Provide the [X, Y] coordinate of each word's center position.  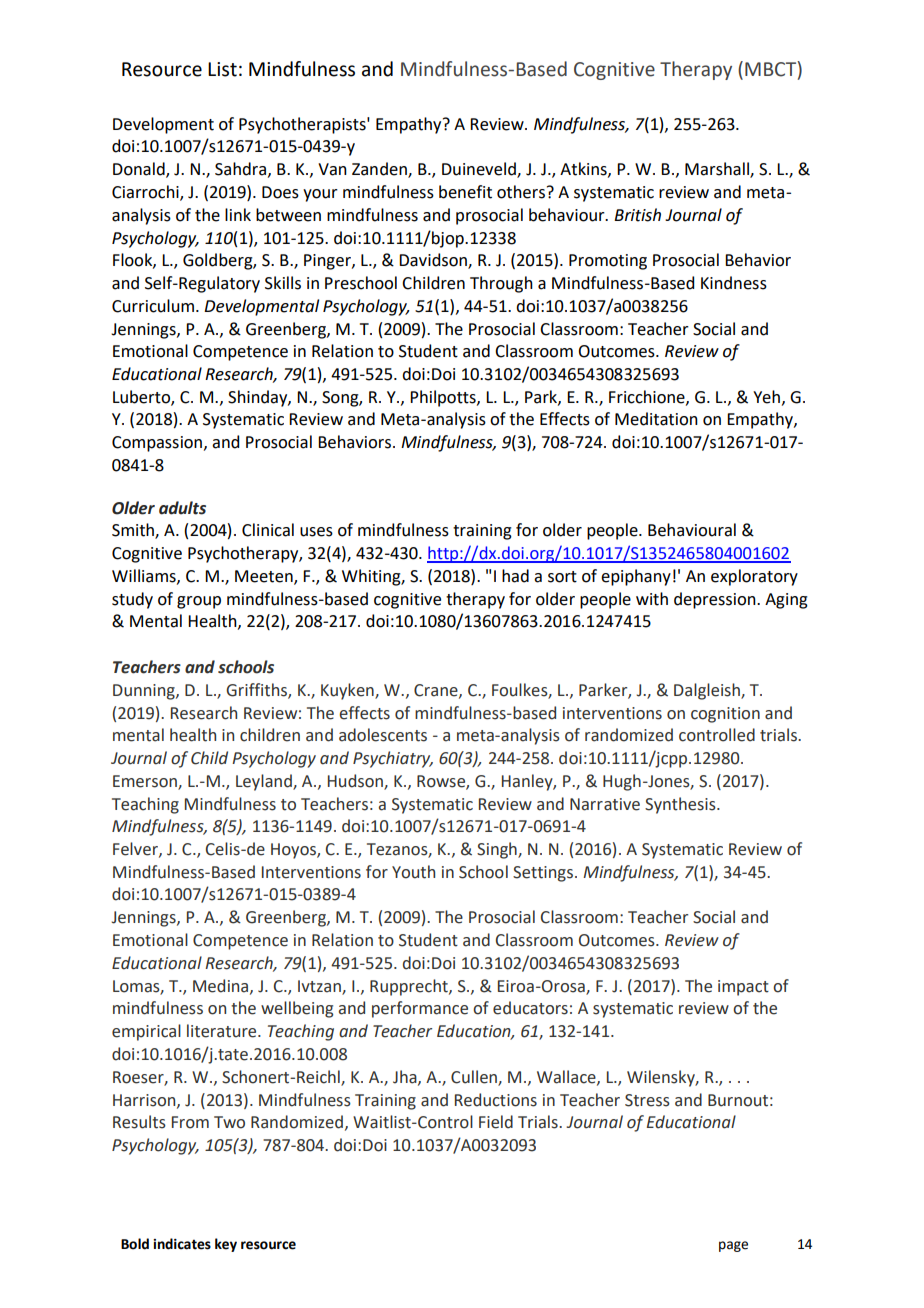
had [515, 576]
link [238, 214]
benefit [465, 192]
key [226, 1245]
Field [496, 1122]
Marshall [718, 170]
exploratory [754, 577]
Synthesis [681, 805]
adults [182, 508]
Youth [413, 872]
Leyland [265, 782]
